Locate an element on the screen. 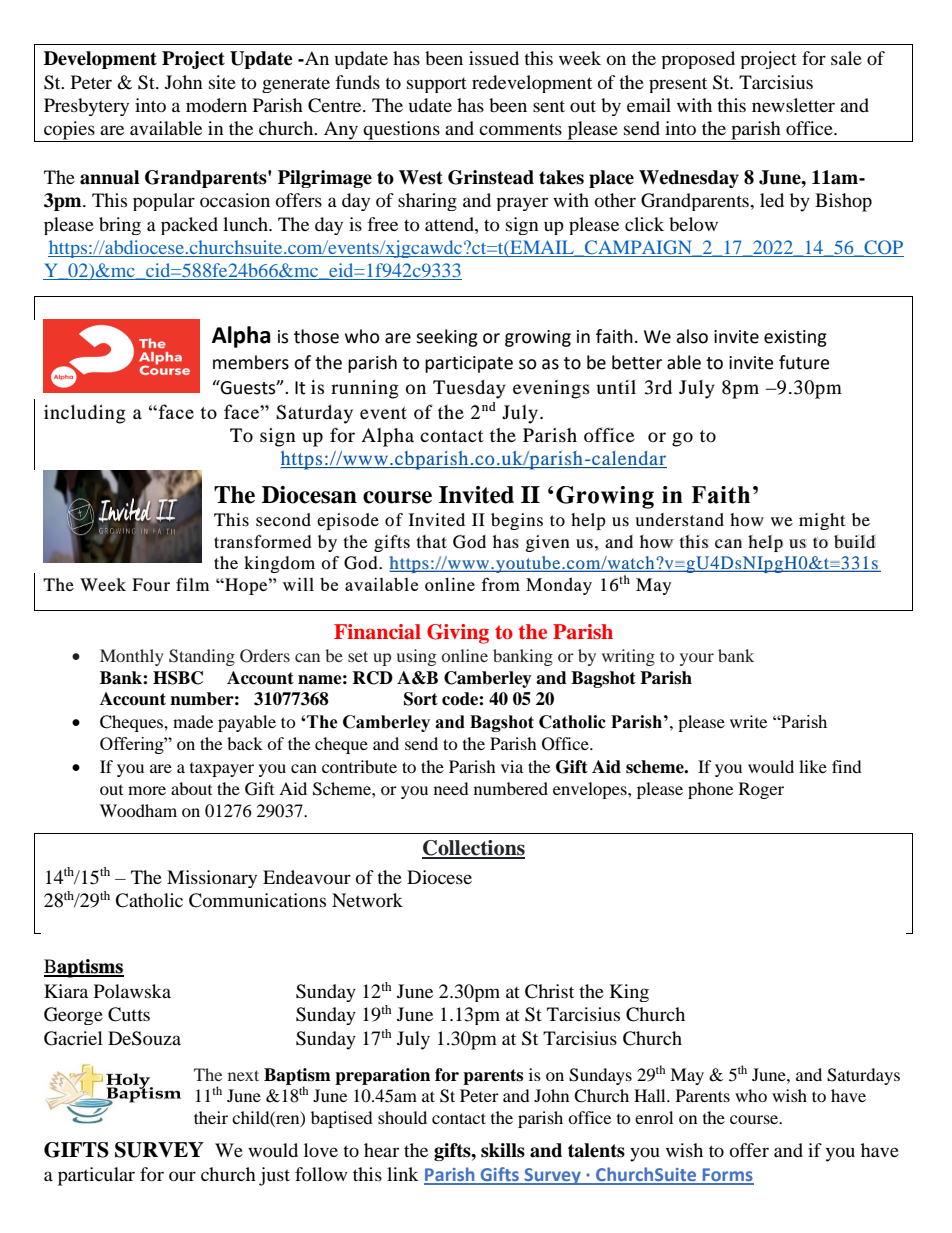 The height and width of the screenshot is (1233, 952). support is located at coordinates (437, 85).
